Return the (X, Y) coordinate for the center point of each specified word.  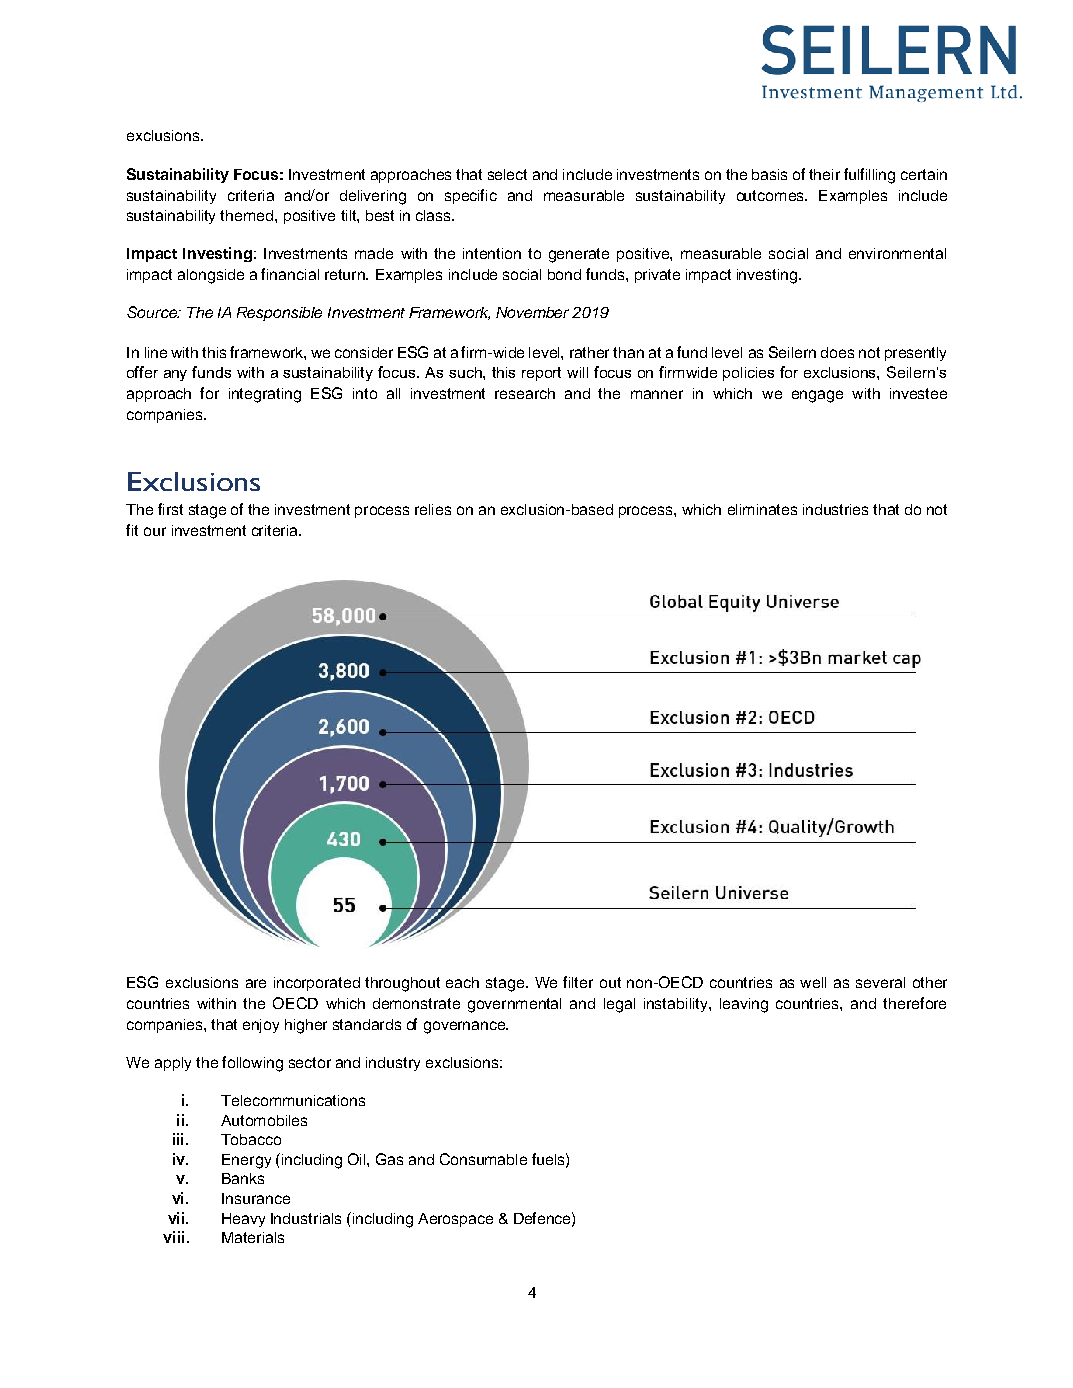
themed (248, 215)
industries (835, 509)
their (824, 174)
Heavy (243, 1220)
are (256, 983)
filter (578, 982)
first (170, 509)
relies (433, 509)
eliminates (762, 509)
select (507, 174)
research (525, 393)
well (813, 982)
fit (132, 530)
